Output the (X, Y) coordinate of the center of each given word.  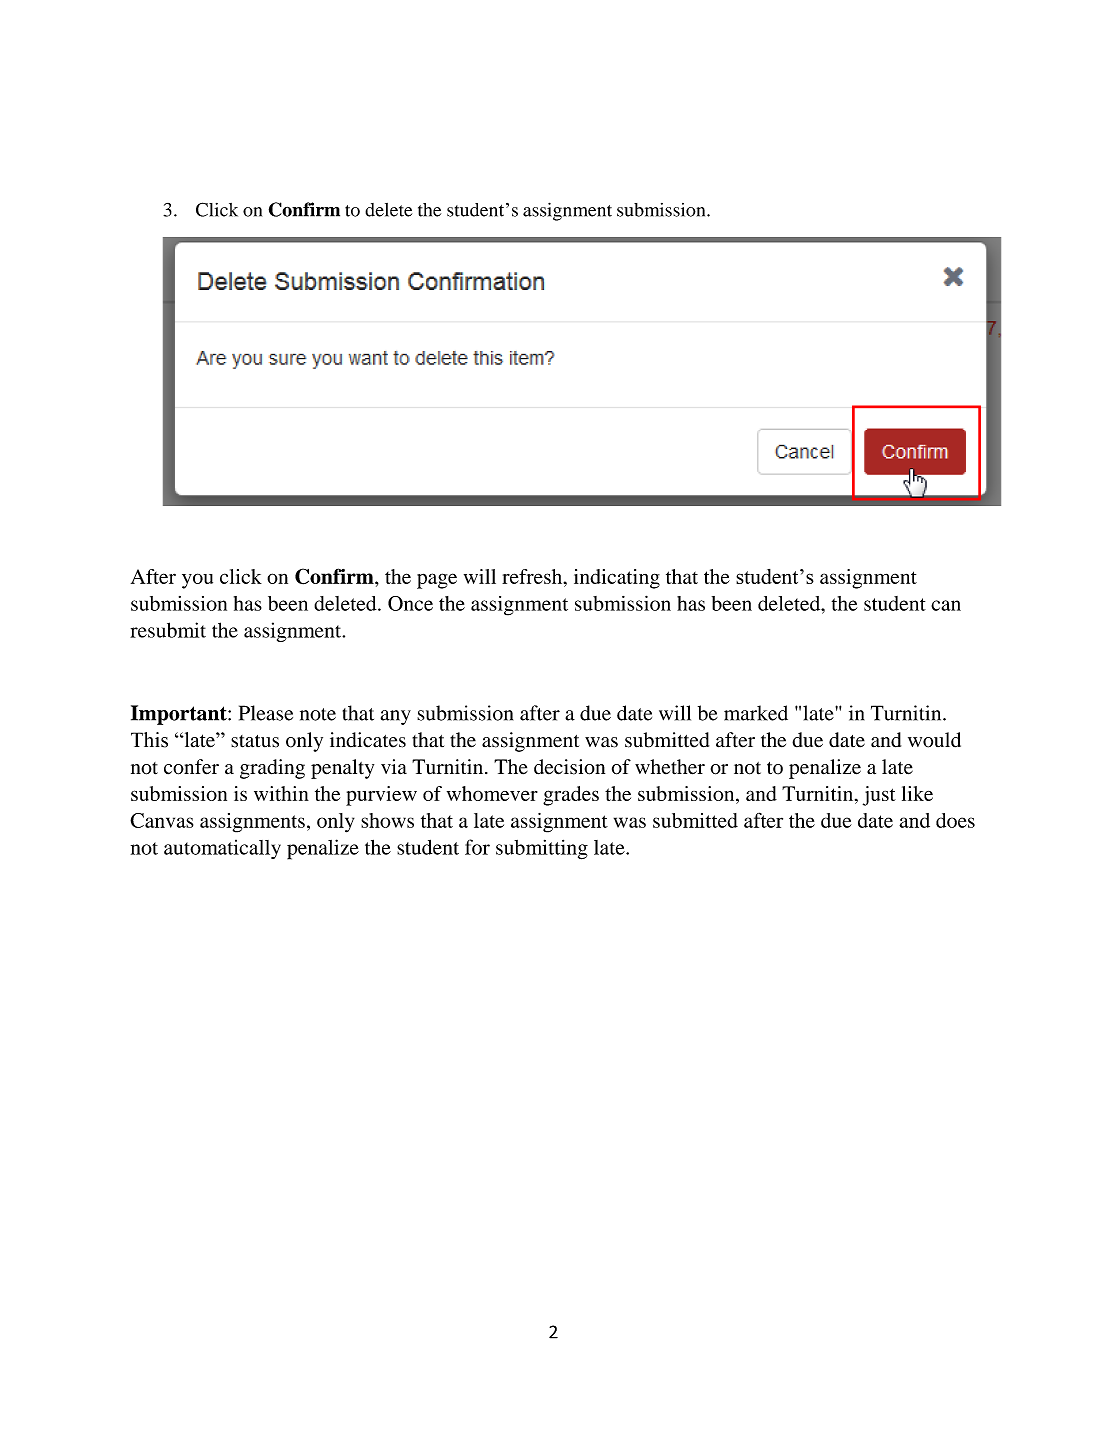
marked (756, 713)
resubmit (168, 630)
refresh (533, 576)
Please (266, 713)
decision (569, 767)
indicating (617, 579)
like (917, 793)
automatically (222, 849)
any (396, 717)
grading (272, 769)
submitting (542, 849)
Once (410, 603)
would (934, 740)
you (197, 581)
